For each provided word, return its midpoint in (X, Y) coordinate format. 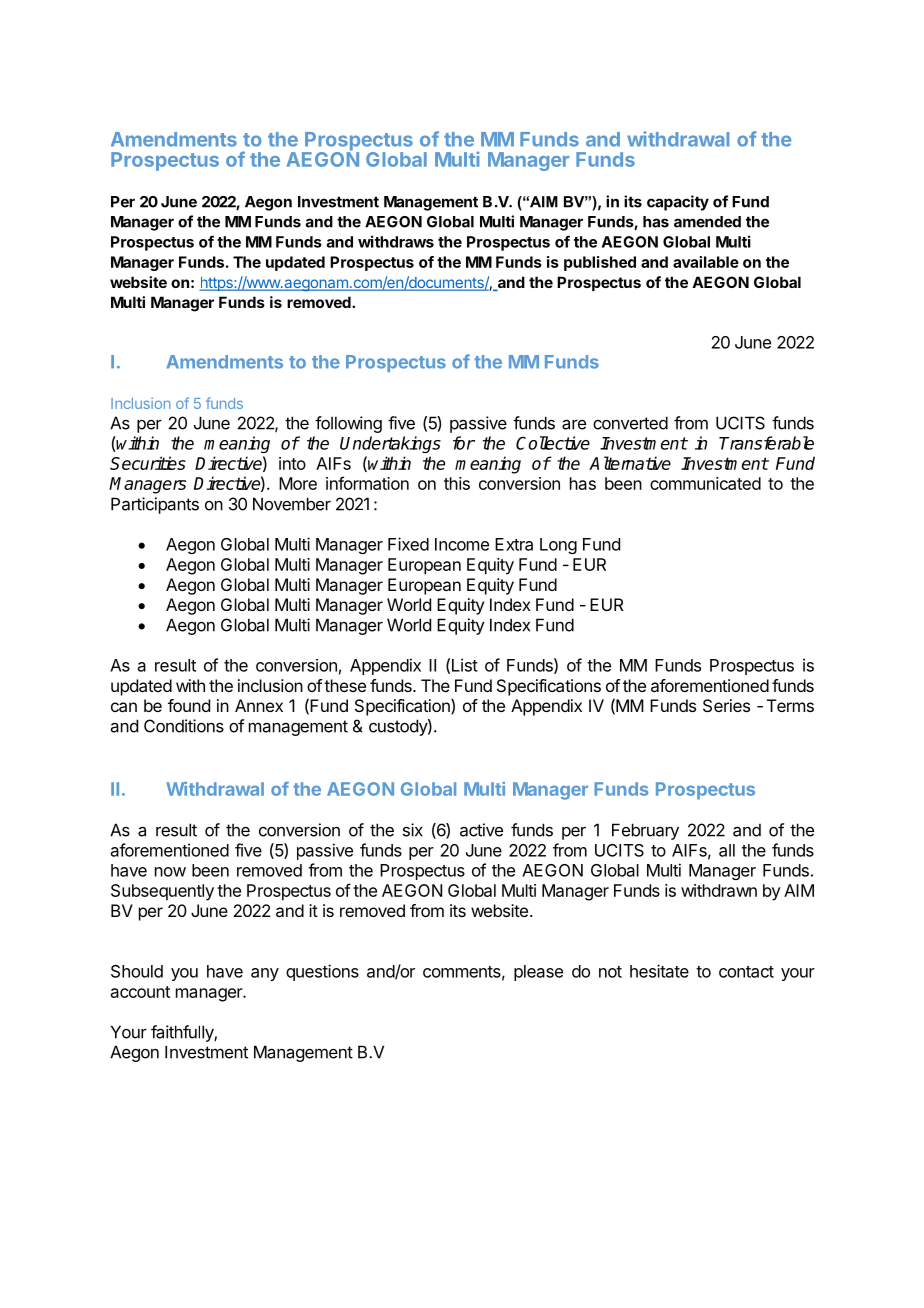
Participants (155, 505)
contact (746, 972)
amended (707, 222)
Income (462, 544)
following (348, 424)
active (481, 830)
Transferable (766, 443)
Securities (148, 463)
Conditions (184, 726)
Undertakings (390, 444)
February (645, 831)
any (265, 974)
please (538, 973)
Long (558, 546)
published (600, 263)
